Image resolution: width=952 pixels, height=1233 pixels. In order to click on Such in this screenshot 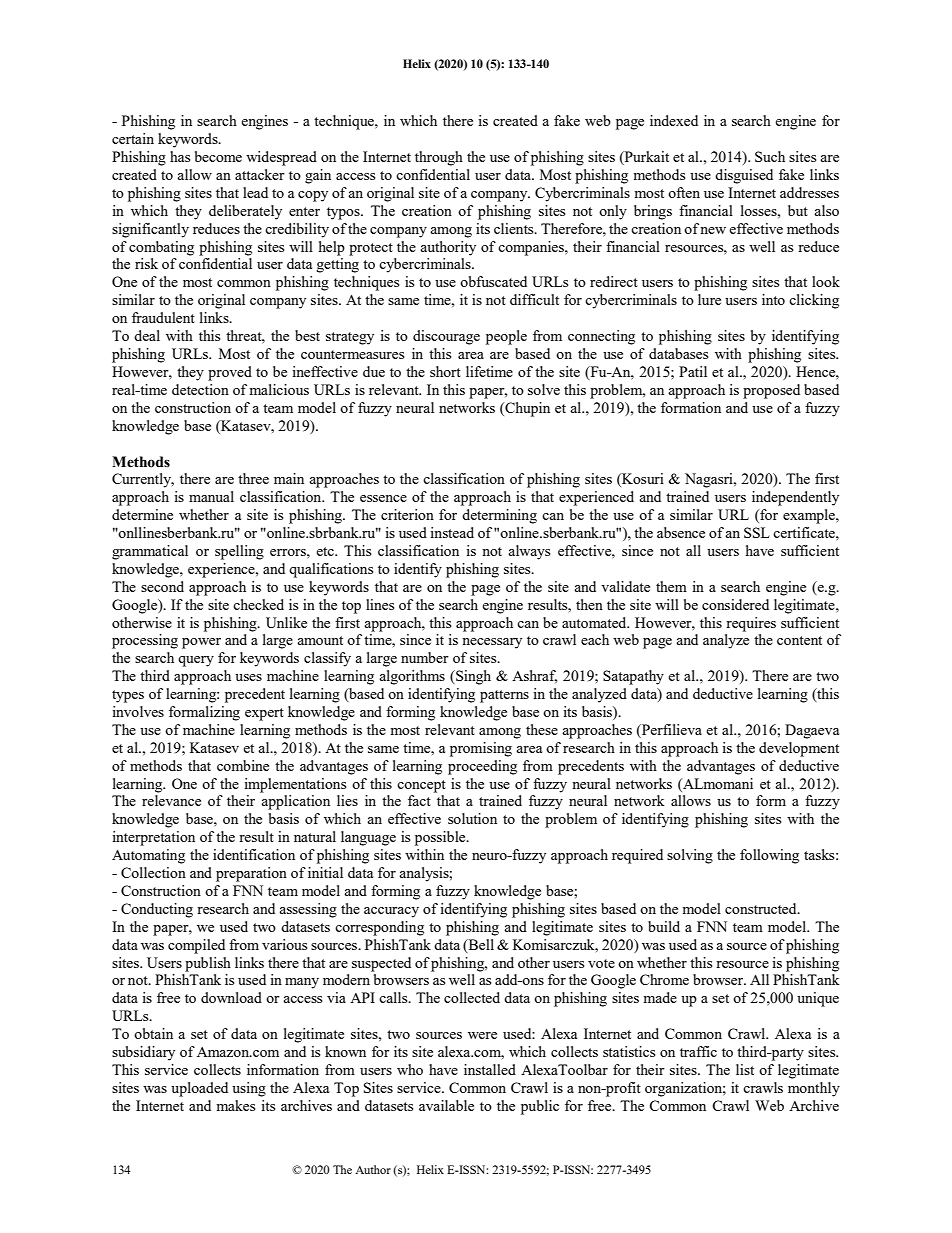, I will do `click(770, 156)`.
